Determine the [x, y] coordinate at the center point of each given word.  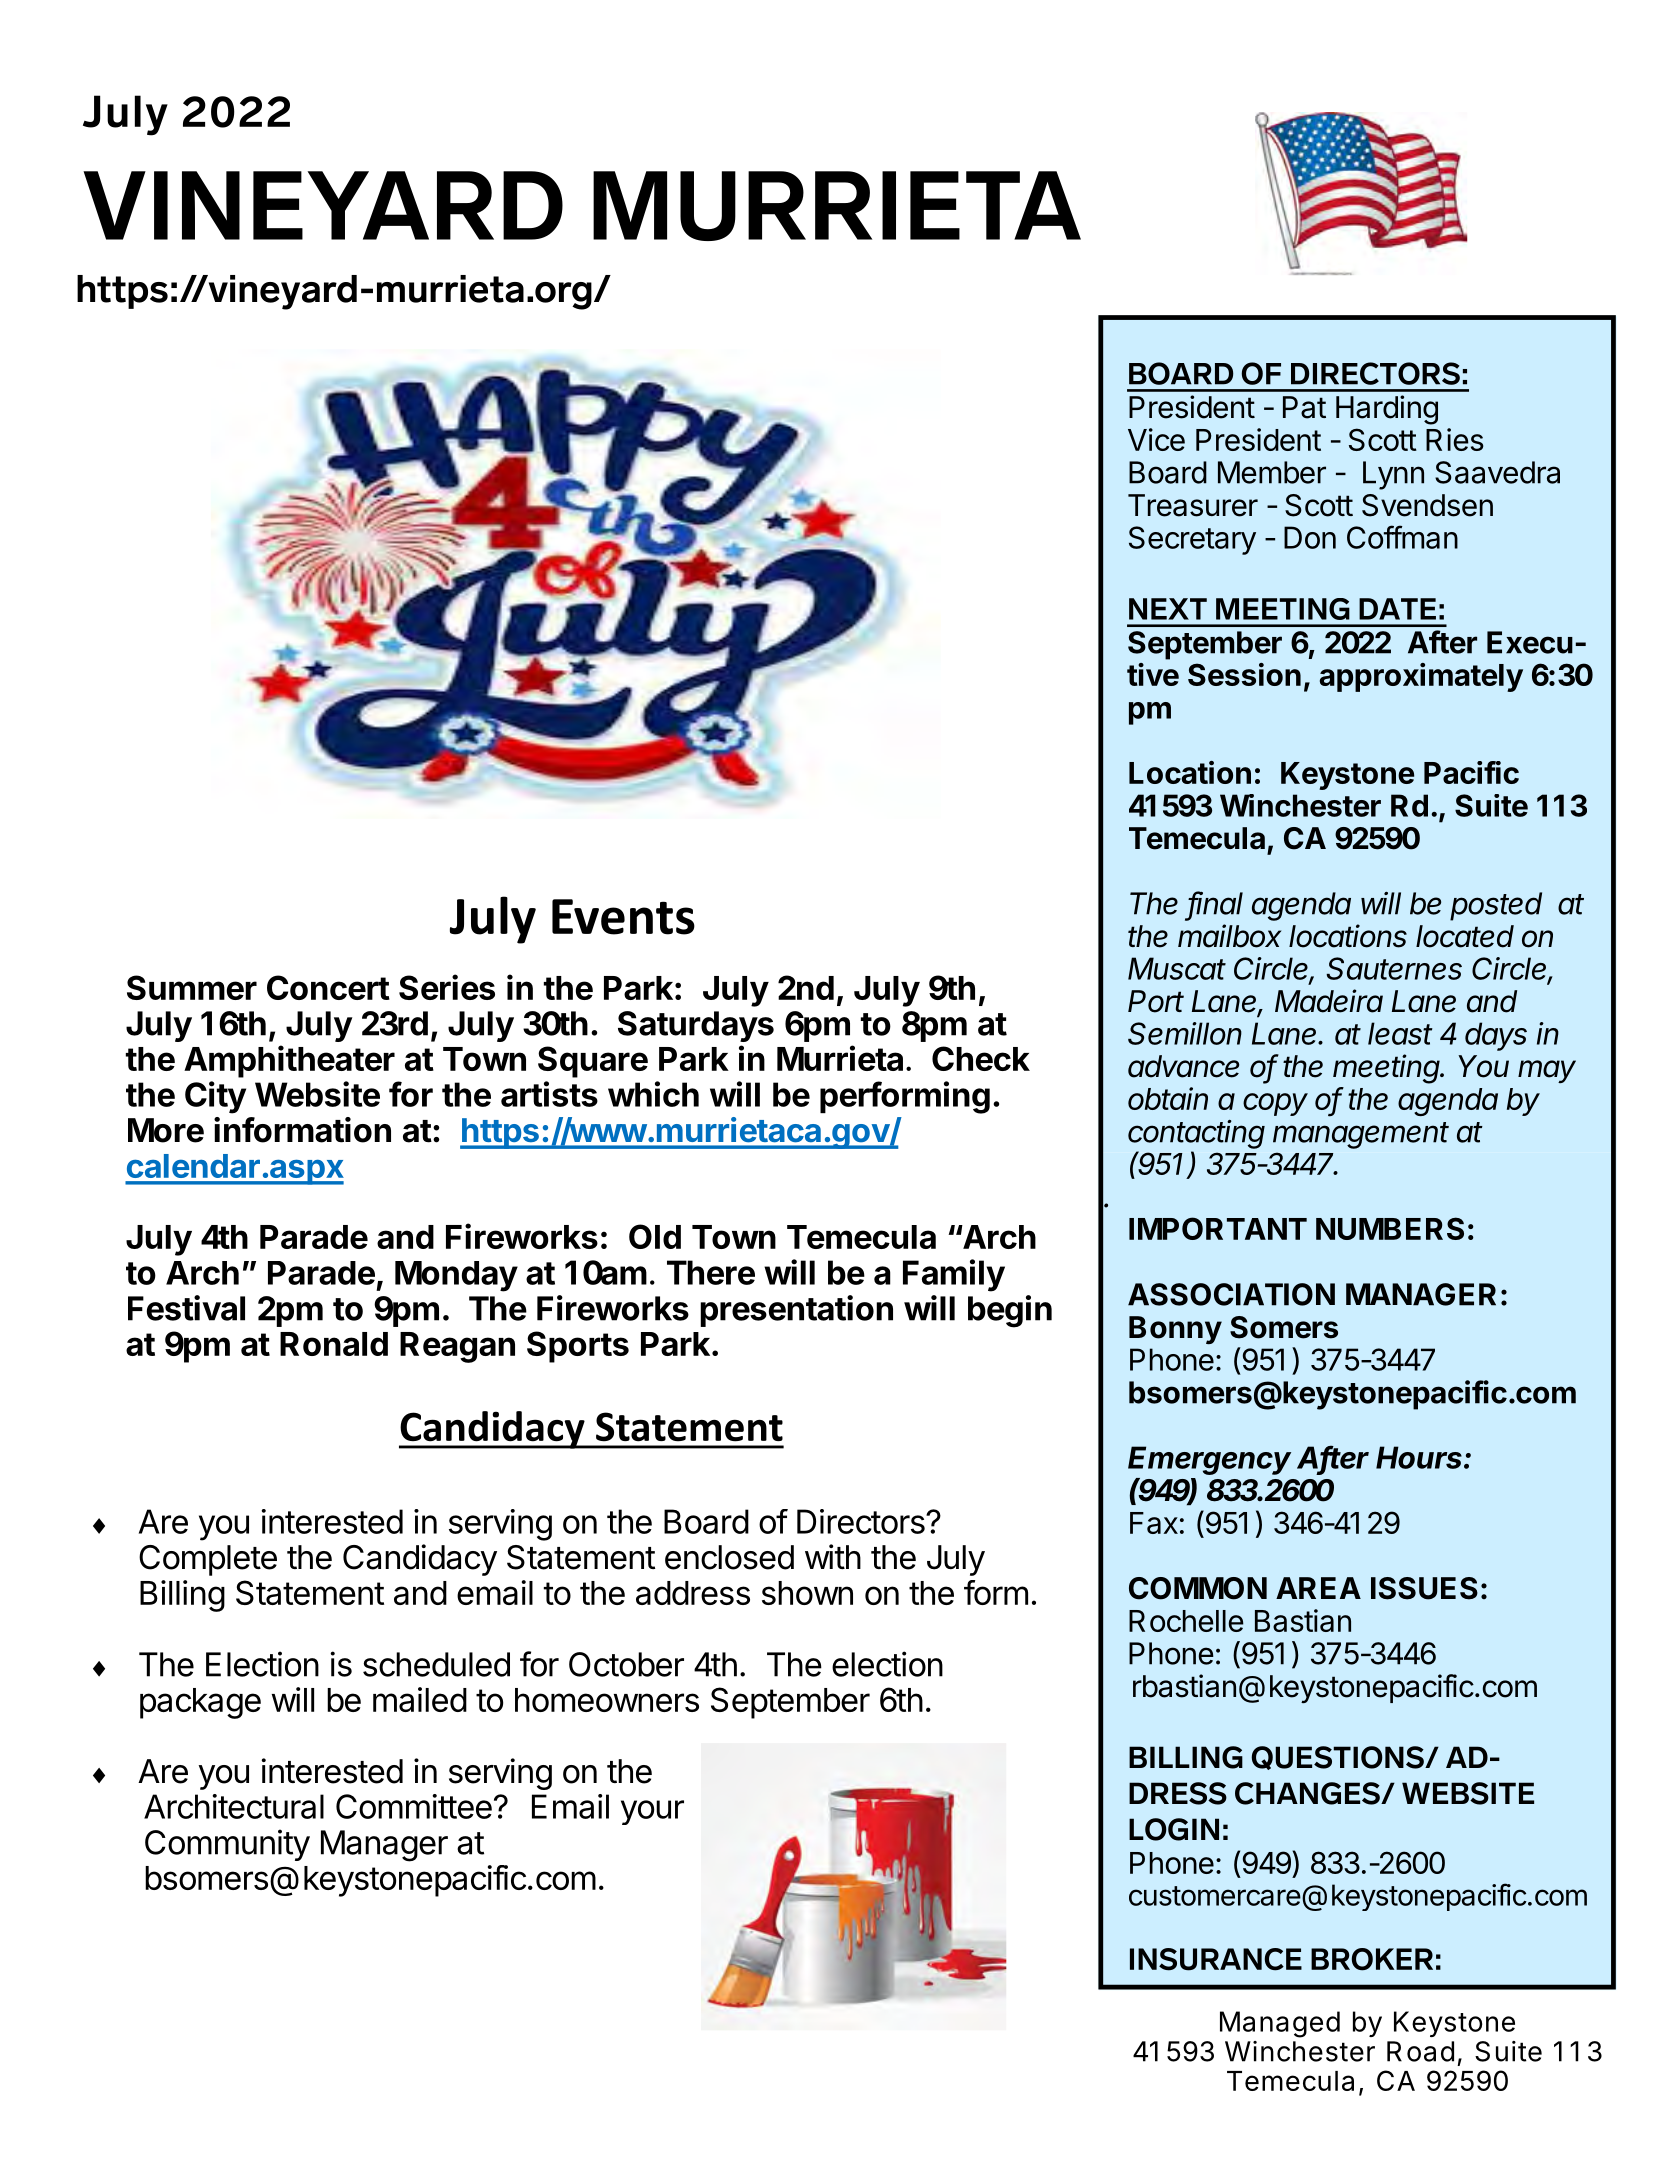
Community [227, 1845]
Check [981, 1058]
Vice [1156, 439]
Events [623, 917]
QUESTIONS [1338, 1758]
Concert [328, 987]
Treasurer [1193, 505]
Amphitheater [289, 1061]
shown [807, 1593]
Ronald [334, 1344]
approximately [1421, 677]
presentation [796, 1311]
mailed [420, 1699]
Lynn [1393, 475]
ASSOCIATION [1231, 1294]
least [1400, 1033]
